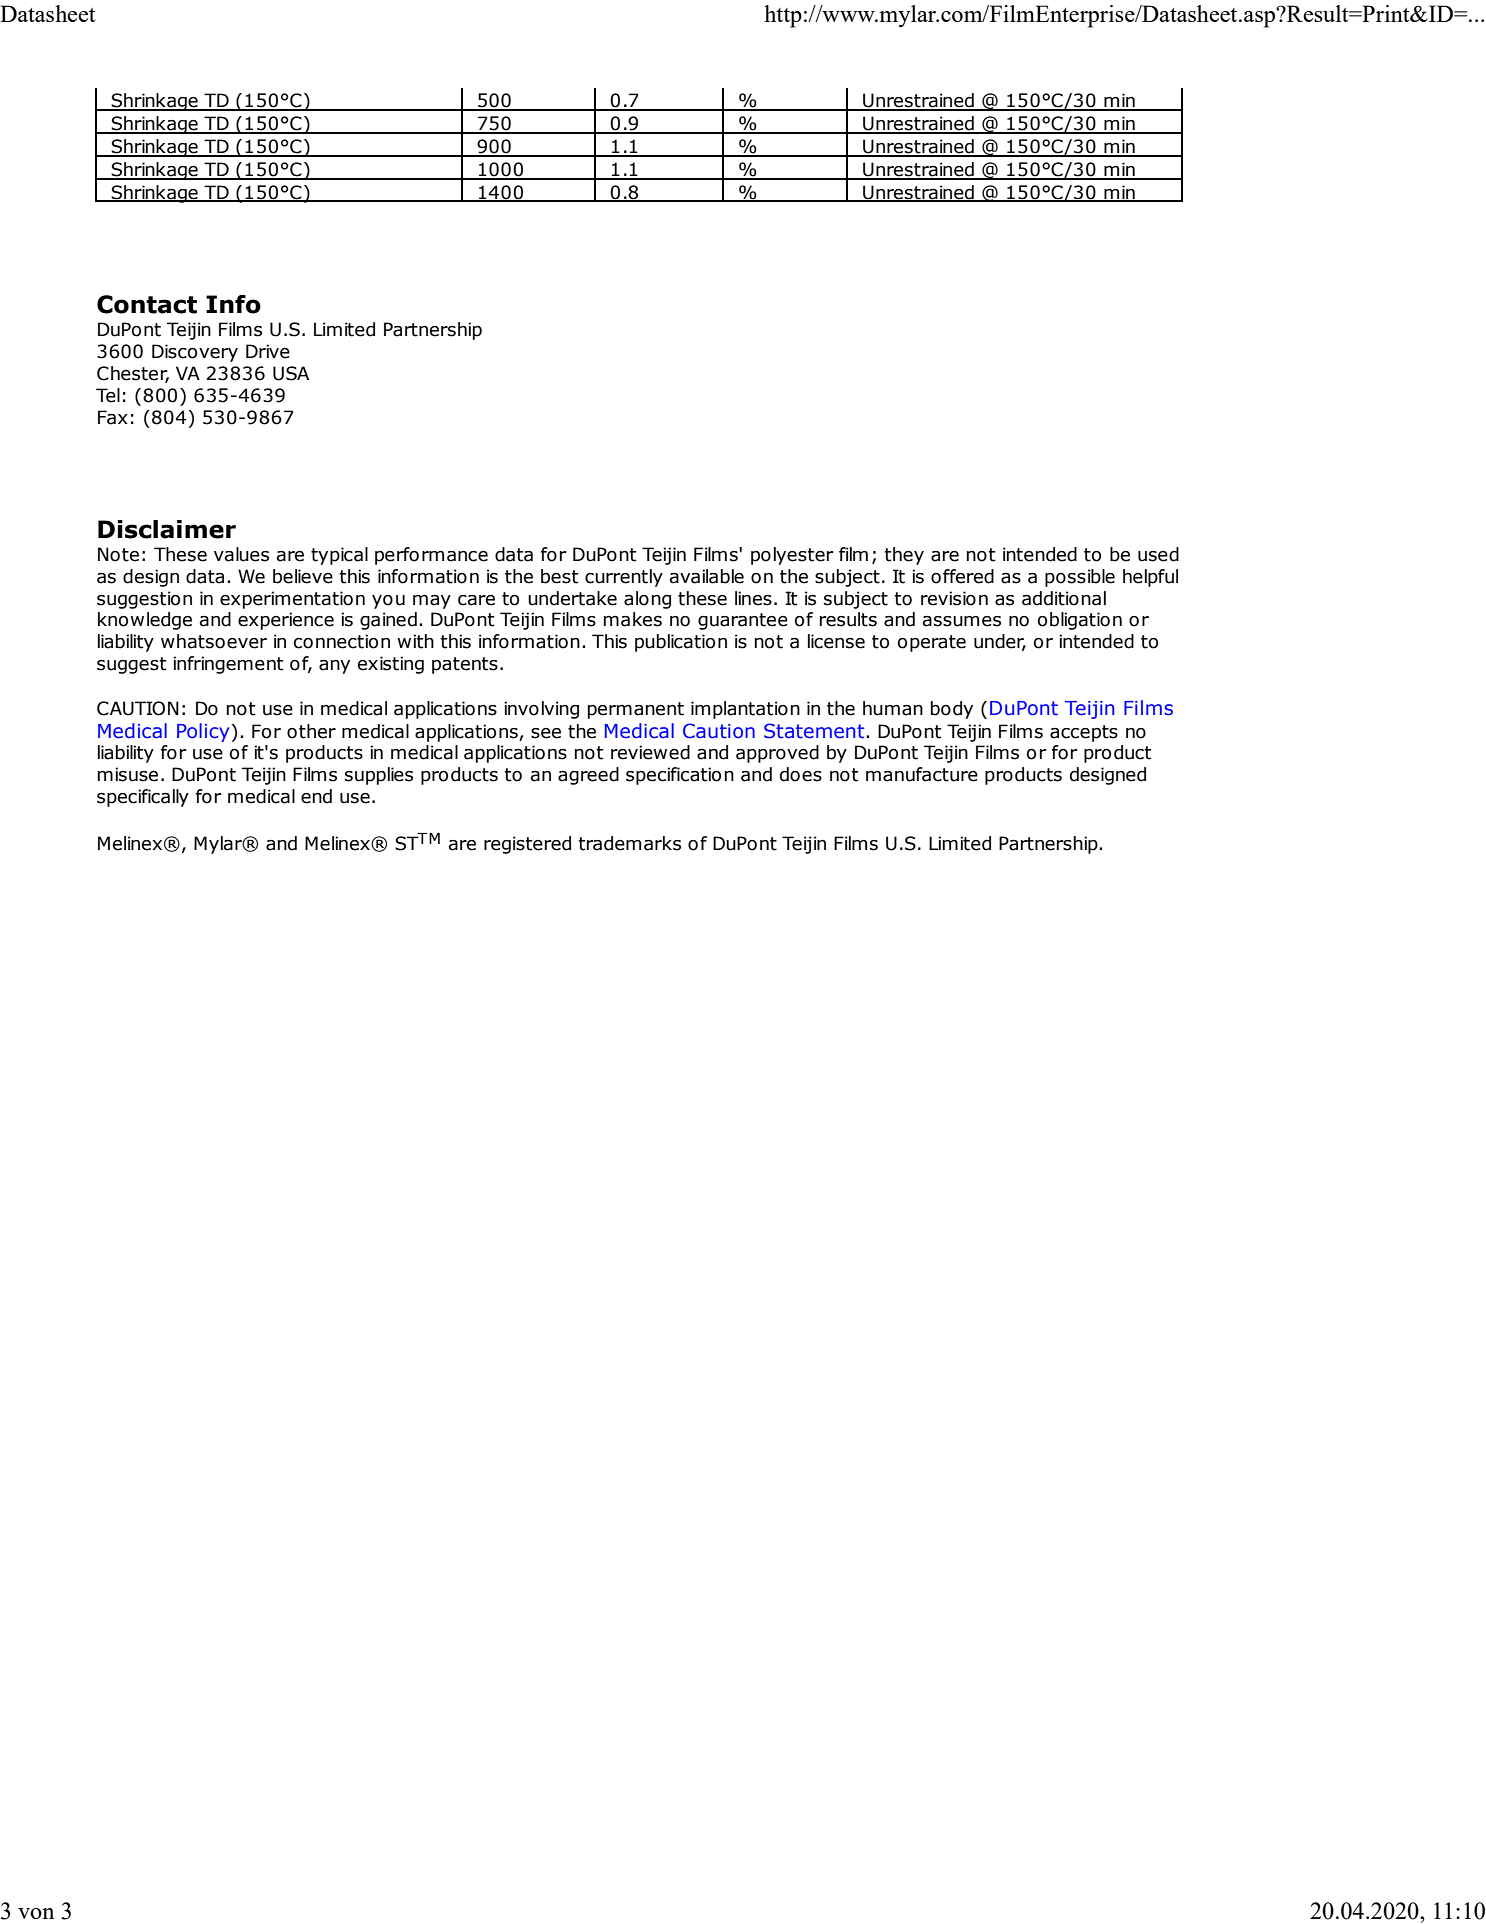 The width and height of the screenshot is (1486, 1924). What do you see at coordinates (904, 556) in the screenshot?
I see `they` at bounding box center [904, 556].
